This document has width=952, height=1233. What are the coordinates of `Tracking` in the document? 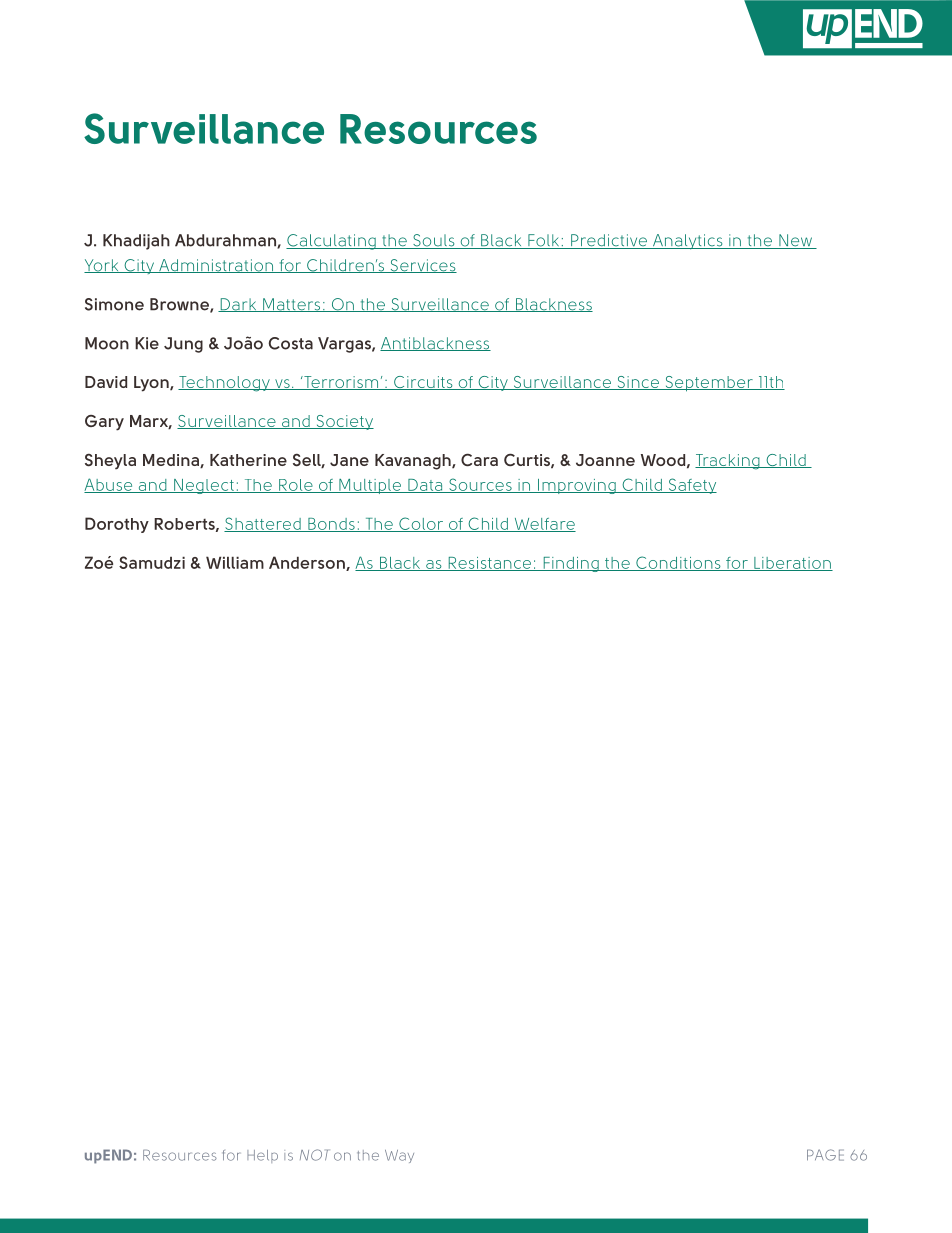 It's located at (728, 462).
